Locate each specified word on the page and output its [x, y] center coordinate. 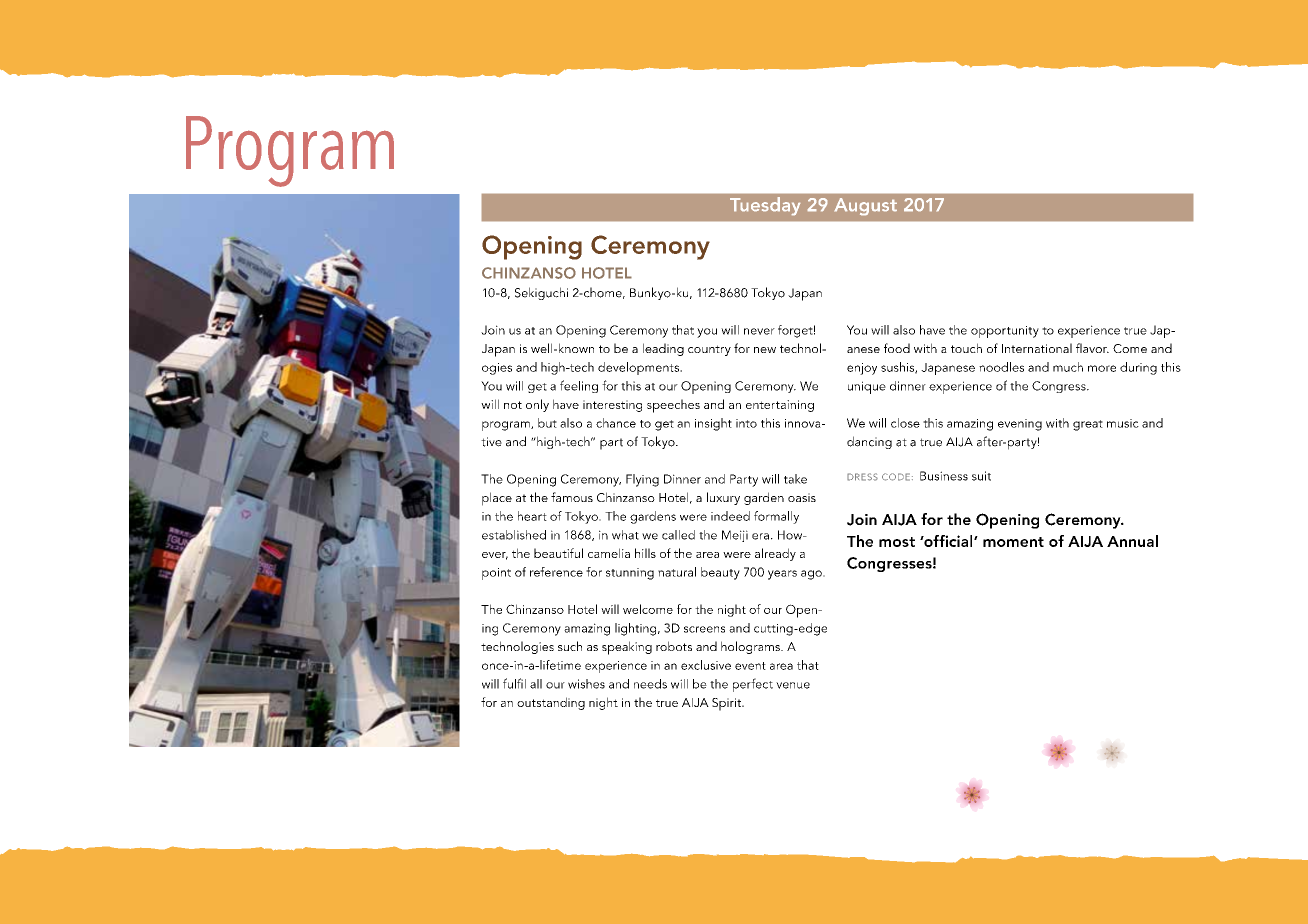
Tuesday [765, 206]
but [547, 423]
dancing [869, 442]
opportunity [1005, 332]
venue [793, 685]
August [866, 206]
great [1088, 425]
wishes [586, 684]
